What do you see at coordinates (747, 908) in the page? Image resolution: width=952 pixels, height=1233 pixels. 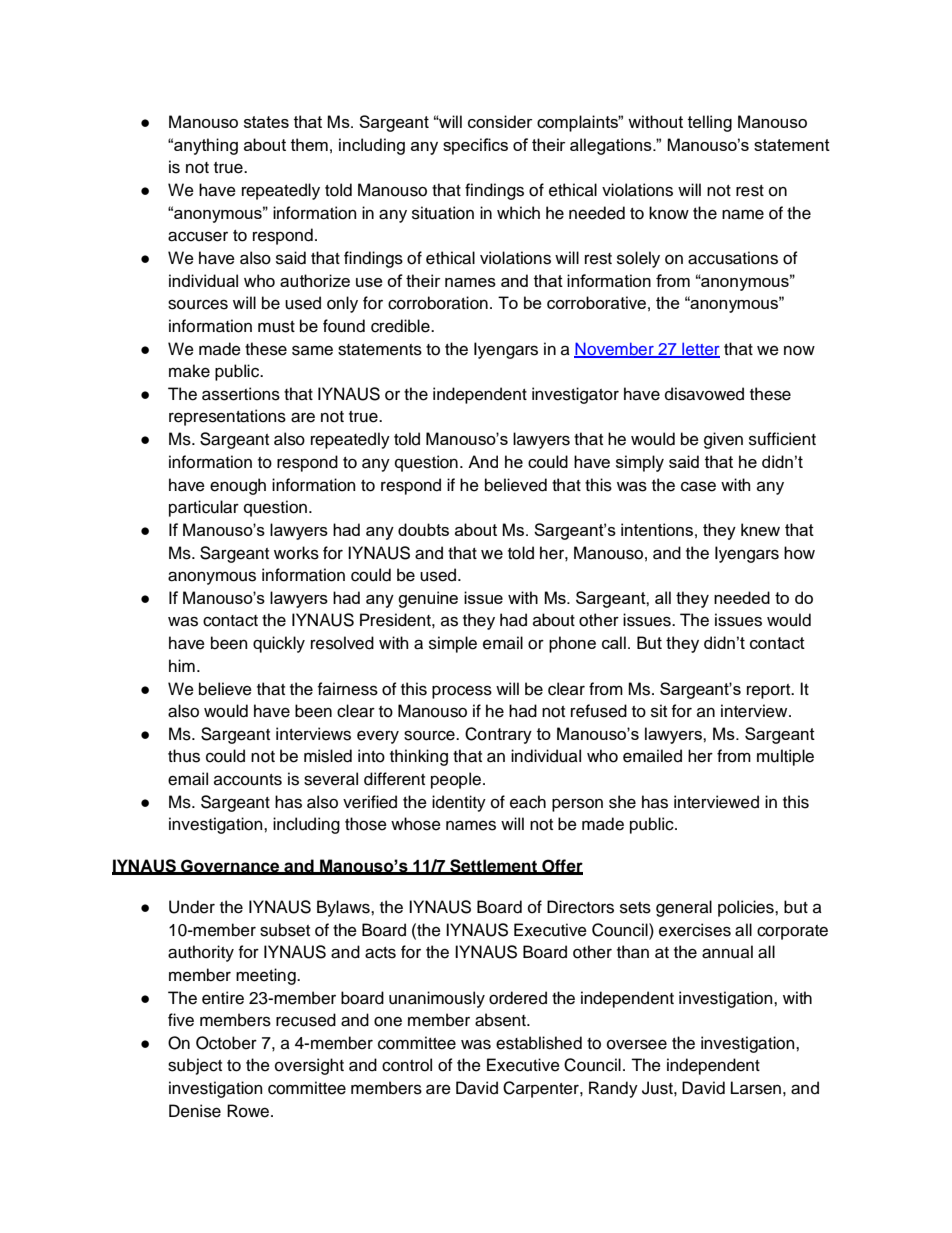 I see `policies` at bounding box center [747, 908].
